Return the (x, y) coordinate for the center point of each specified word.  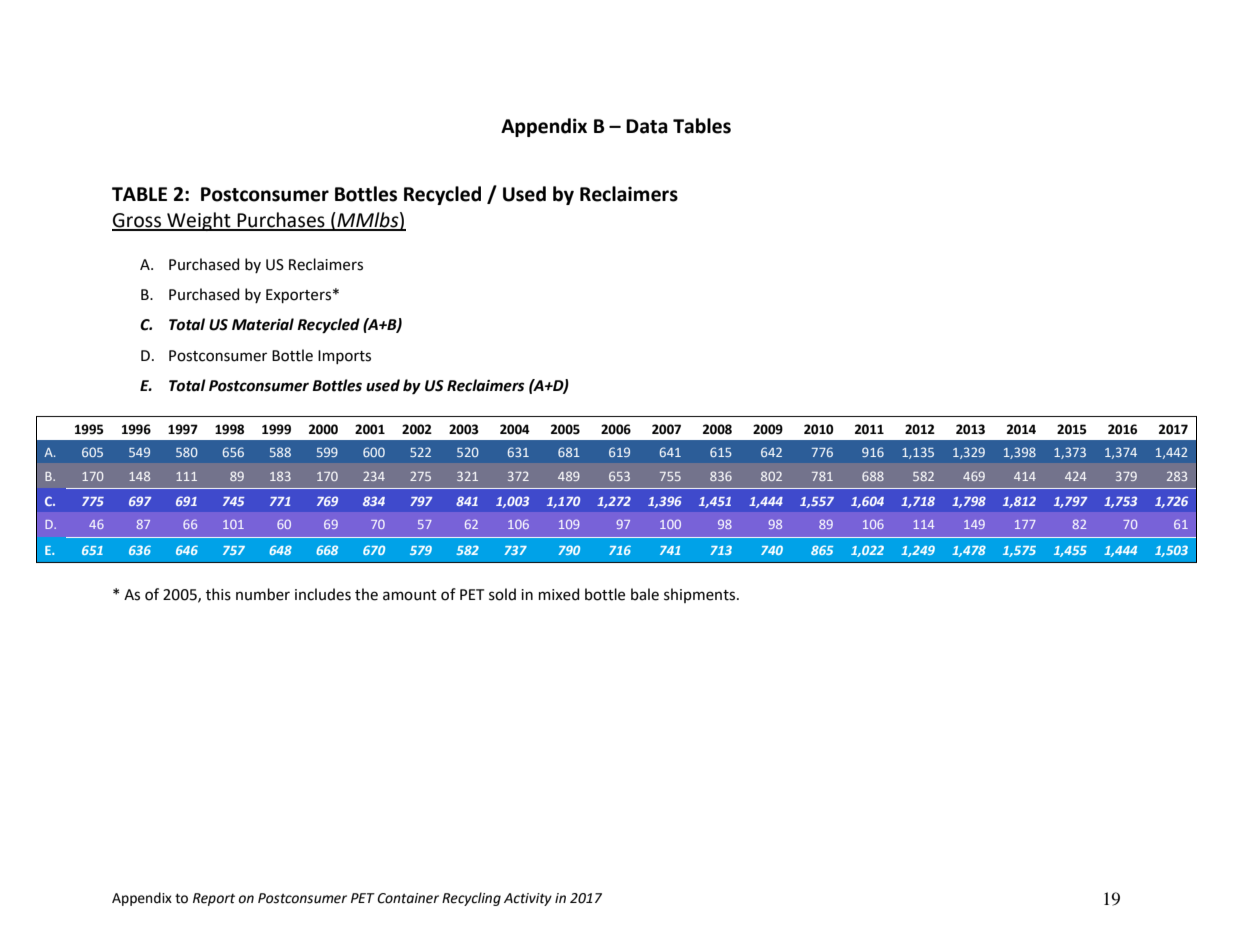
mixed (559, 594)
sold (502, 594)
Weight (199, 221)
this (218, 594)
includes (323, 594)
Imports (344, 357)
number (263, 594)
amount (410, 595)
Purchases (281, 221)
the (366, 594)
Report (214, 899)
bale (645, 594)
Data (647, 126)
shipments (701, 595)
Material (263, 324)
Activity (528, 899)
